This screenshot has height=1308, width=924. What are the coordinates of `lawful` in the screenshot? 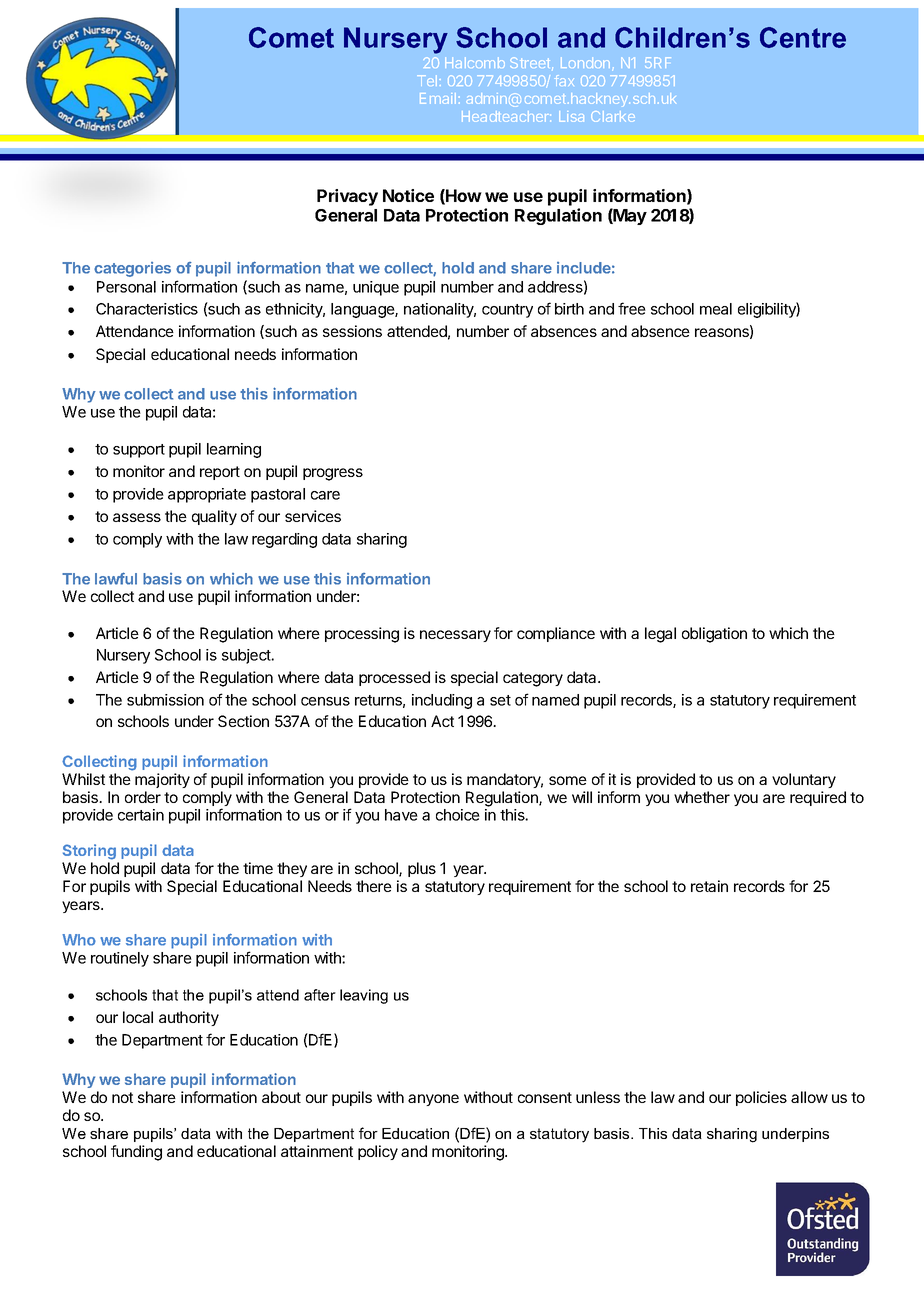 It's located at (116, 578).
